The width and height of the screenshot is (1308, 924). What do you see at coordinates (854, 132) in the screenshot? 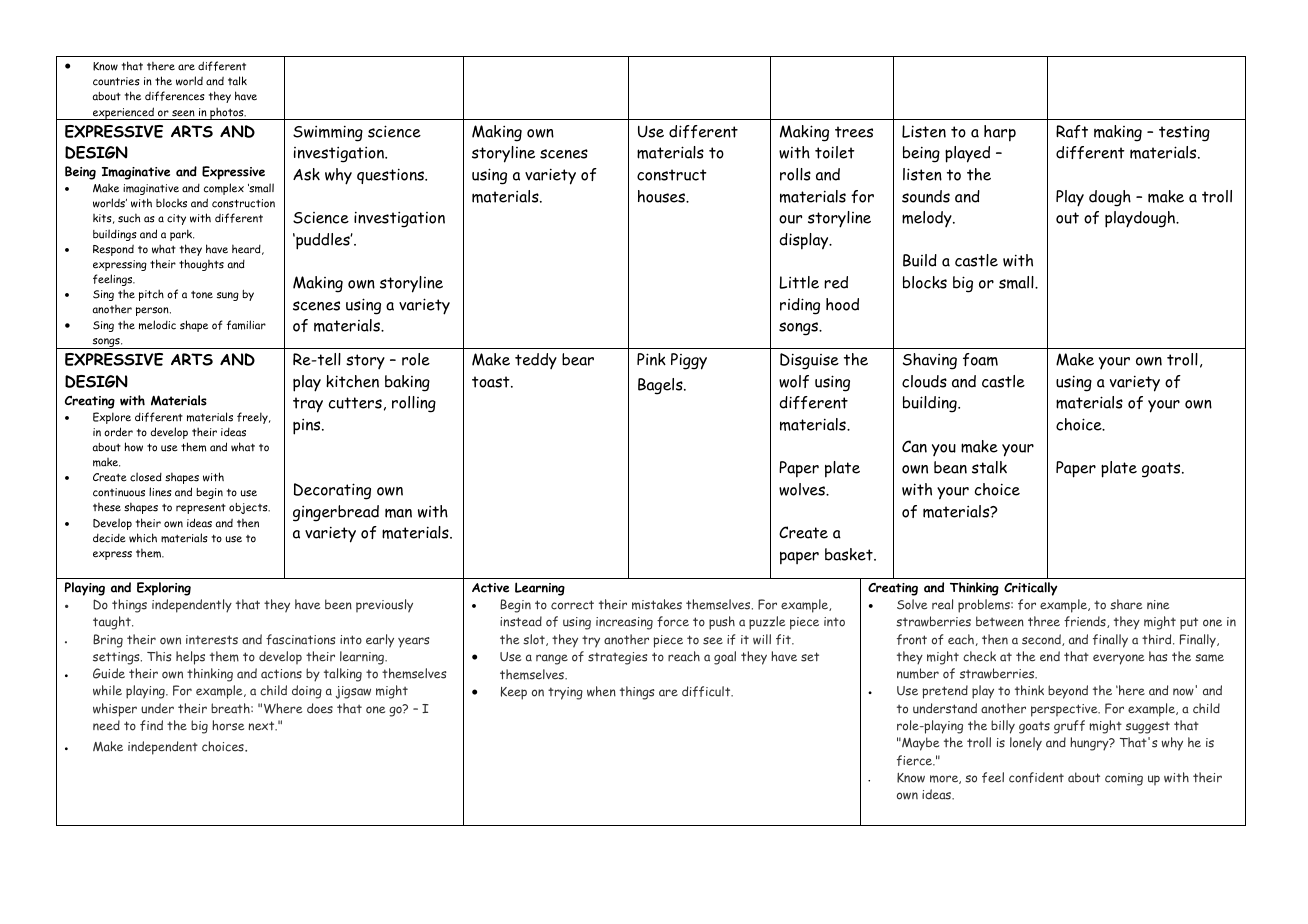
I see `trees` at bounding box center [854, 132].
